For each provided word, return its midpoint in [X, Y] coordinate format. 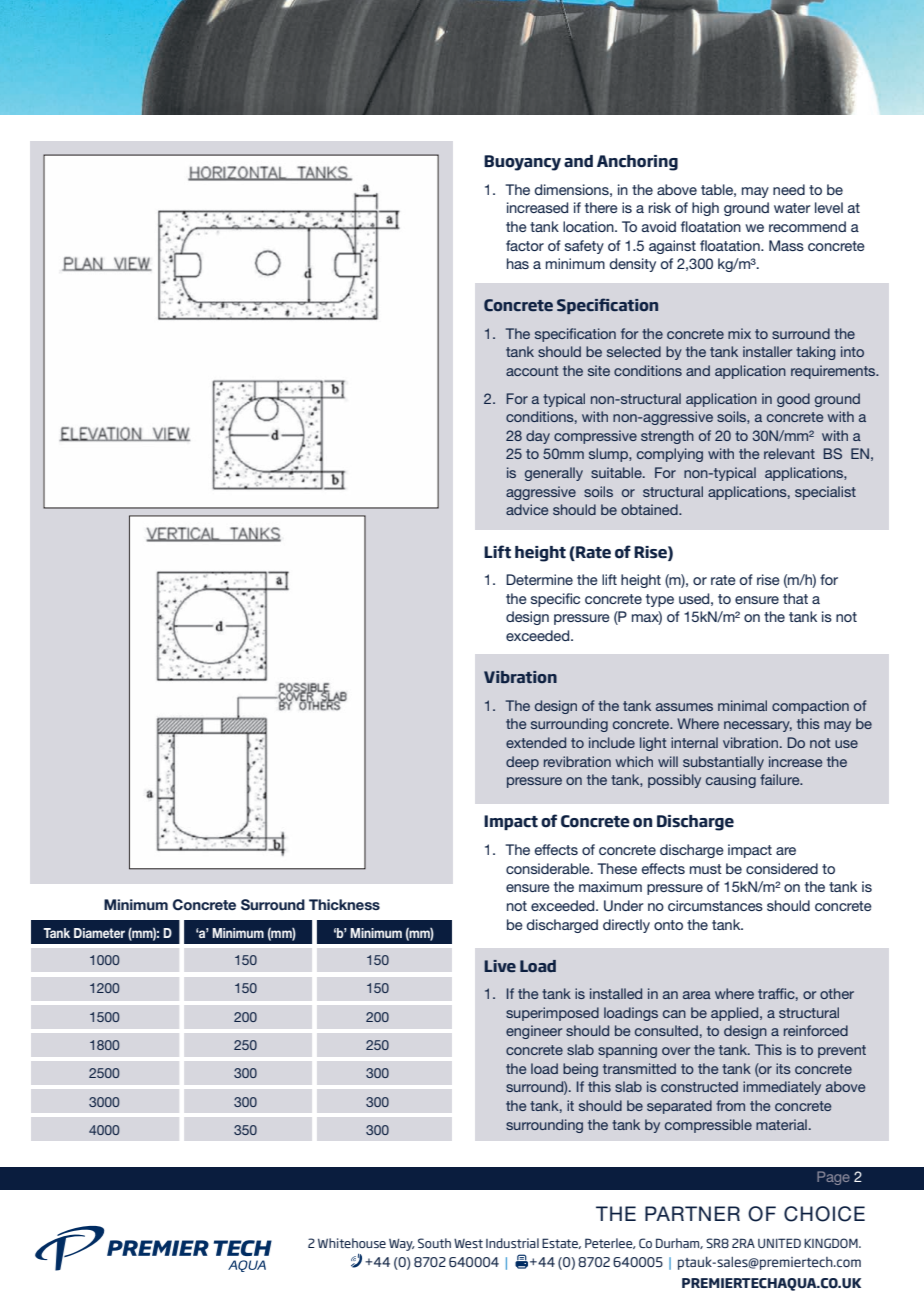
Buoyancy [522, 163]
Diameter [99, 933]
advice [527, 509]
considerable [549, 868]
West [468, 1243]
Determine [539, 579]
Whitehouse [352, 1243]
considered [782, 868]
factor [525, 245]
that [795, 598]
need [789, 189]
